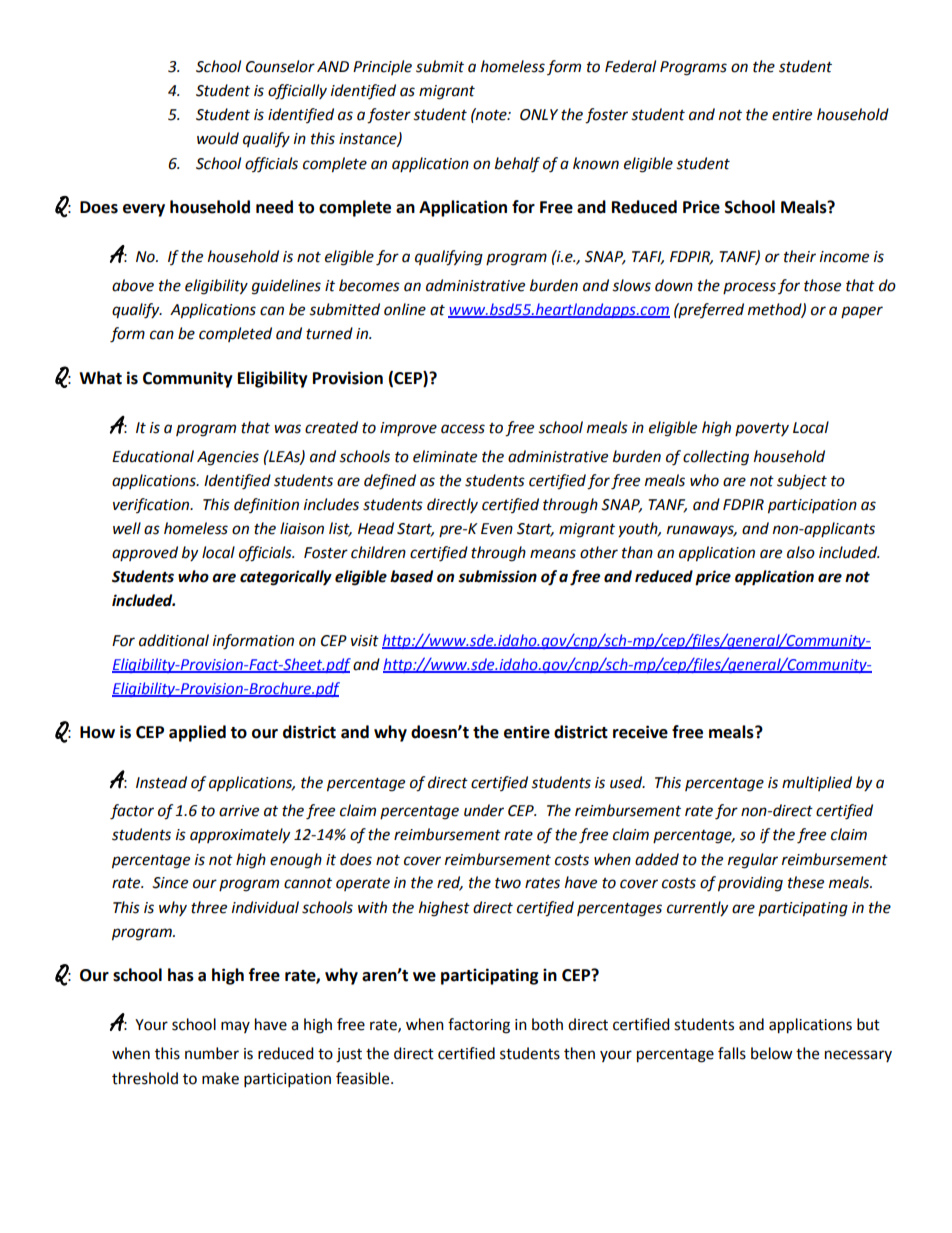 This page has width=952, height=1233. Describe the element at coordinates (539, 115) in the page. I see `ONLY` at that location.
